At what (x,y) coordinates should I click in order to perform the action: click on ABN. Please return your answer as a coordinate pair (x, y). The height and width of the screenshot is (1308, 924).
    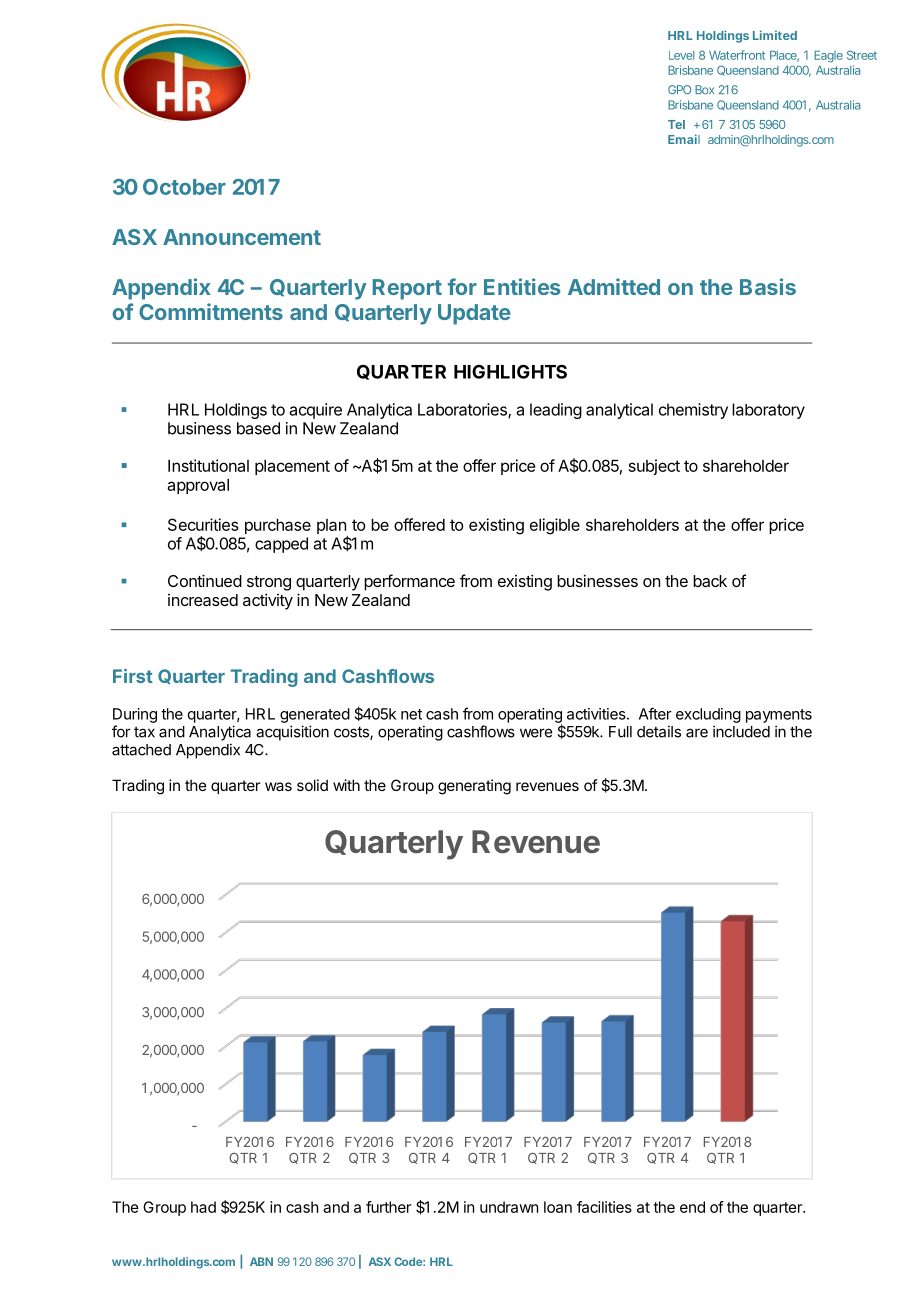
    Looking at the image, I should click on (261, 1261).
